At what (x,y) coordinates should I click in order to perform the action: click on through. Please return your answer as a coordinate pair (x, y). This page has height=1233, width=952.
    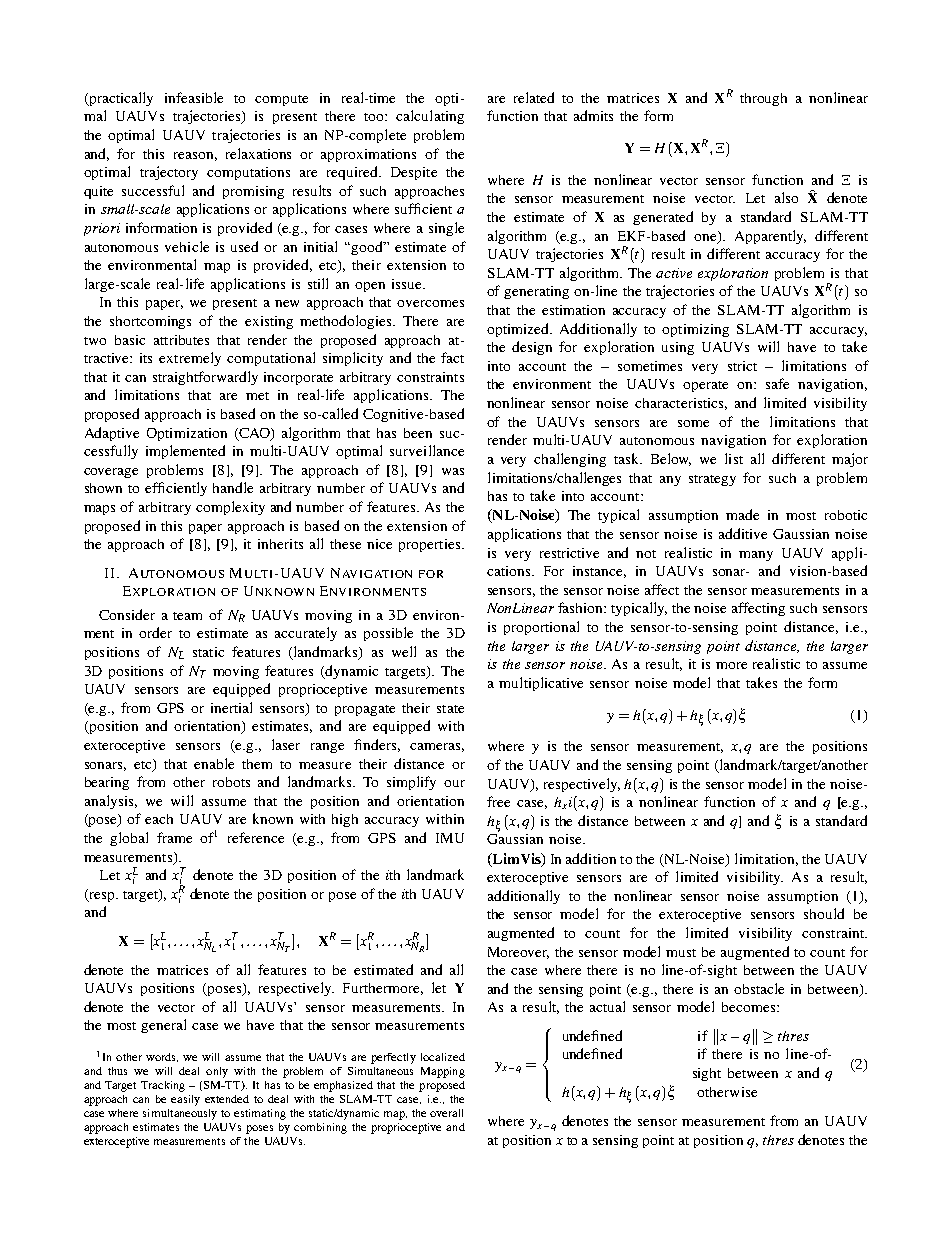
    Looking at the image, I should click on (763, 99).
